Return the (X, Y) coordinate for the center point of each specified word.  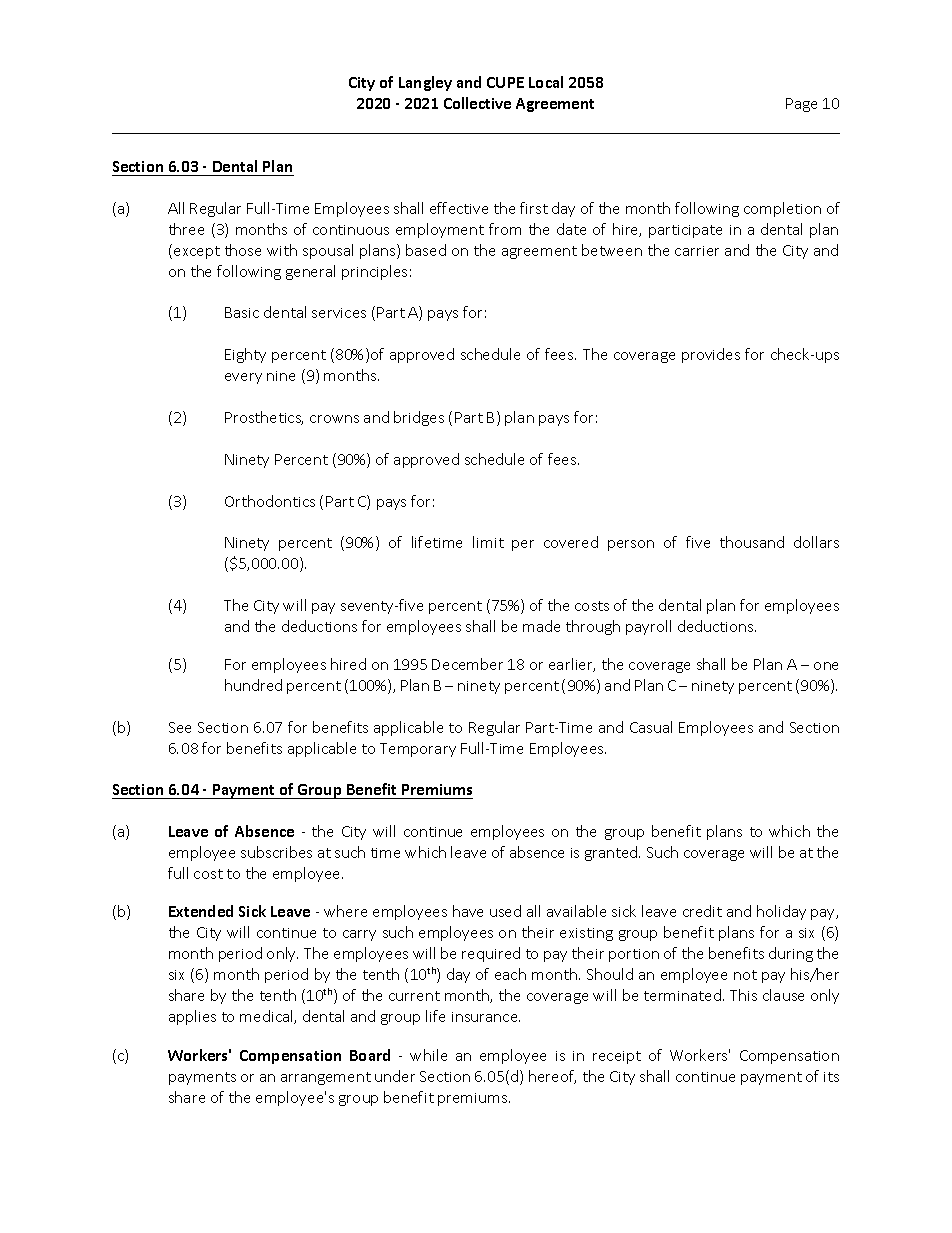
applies (192, 1017)
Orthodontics (270, 501)
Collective (477, 103)
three (186, 229)
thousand (752, 542)
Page (801, 105)
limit (488, 542)
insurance (486, 1017)
